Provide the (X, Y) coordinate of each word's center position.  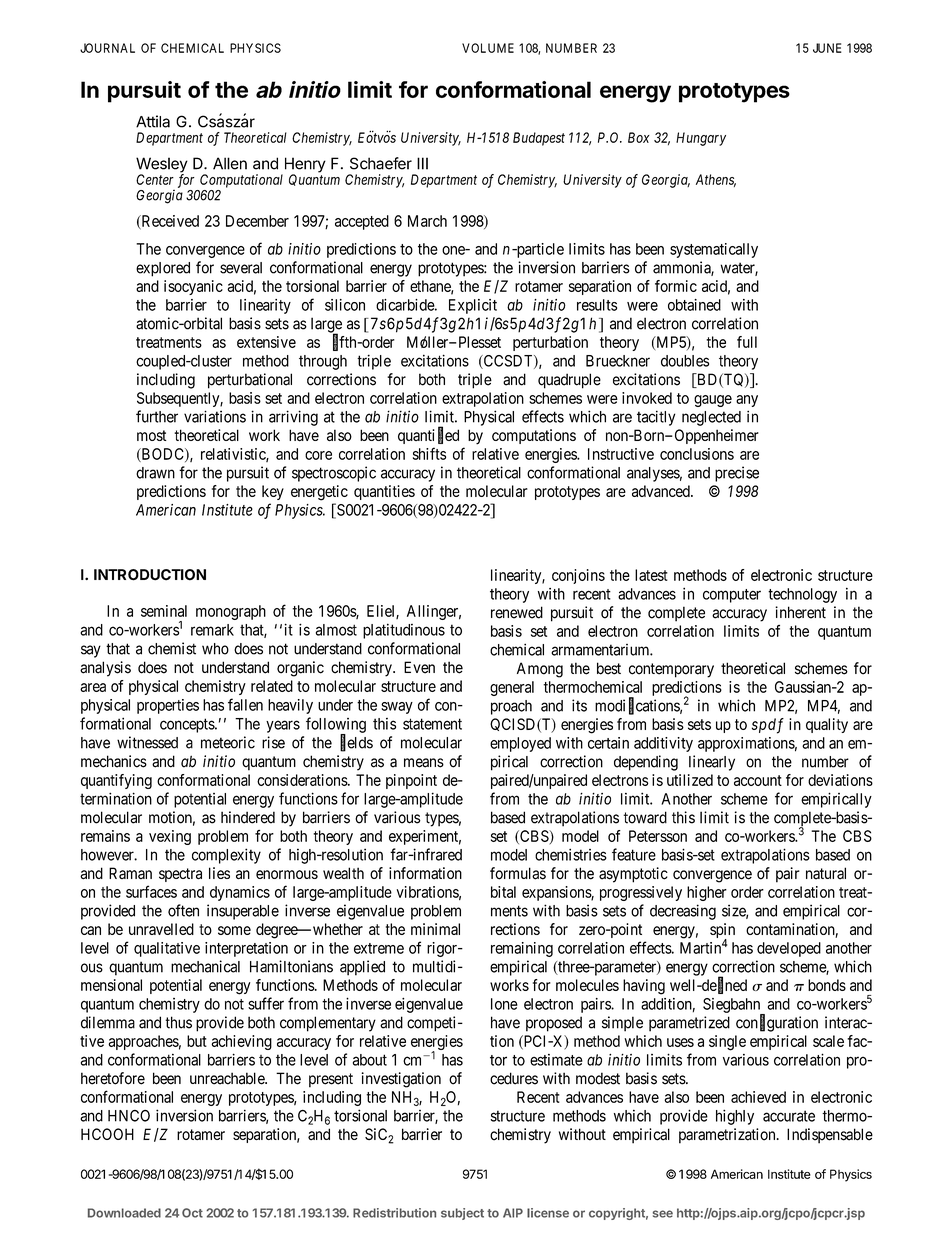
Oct (192, 1213)
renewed (517, 612)
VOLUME (488, 48)
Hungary (701, 139)
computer (732, 596)
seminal (164, 611)
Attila (153, 121)
